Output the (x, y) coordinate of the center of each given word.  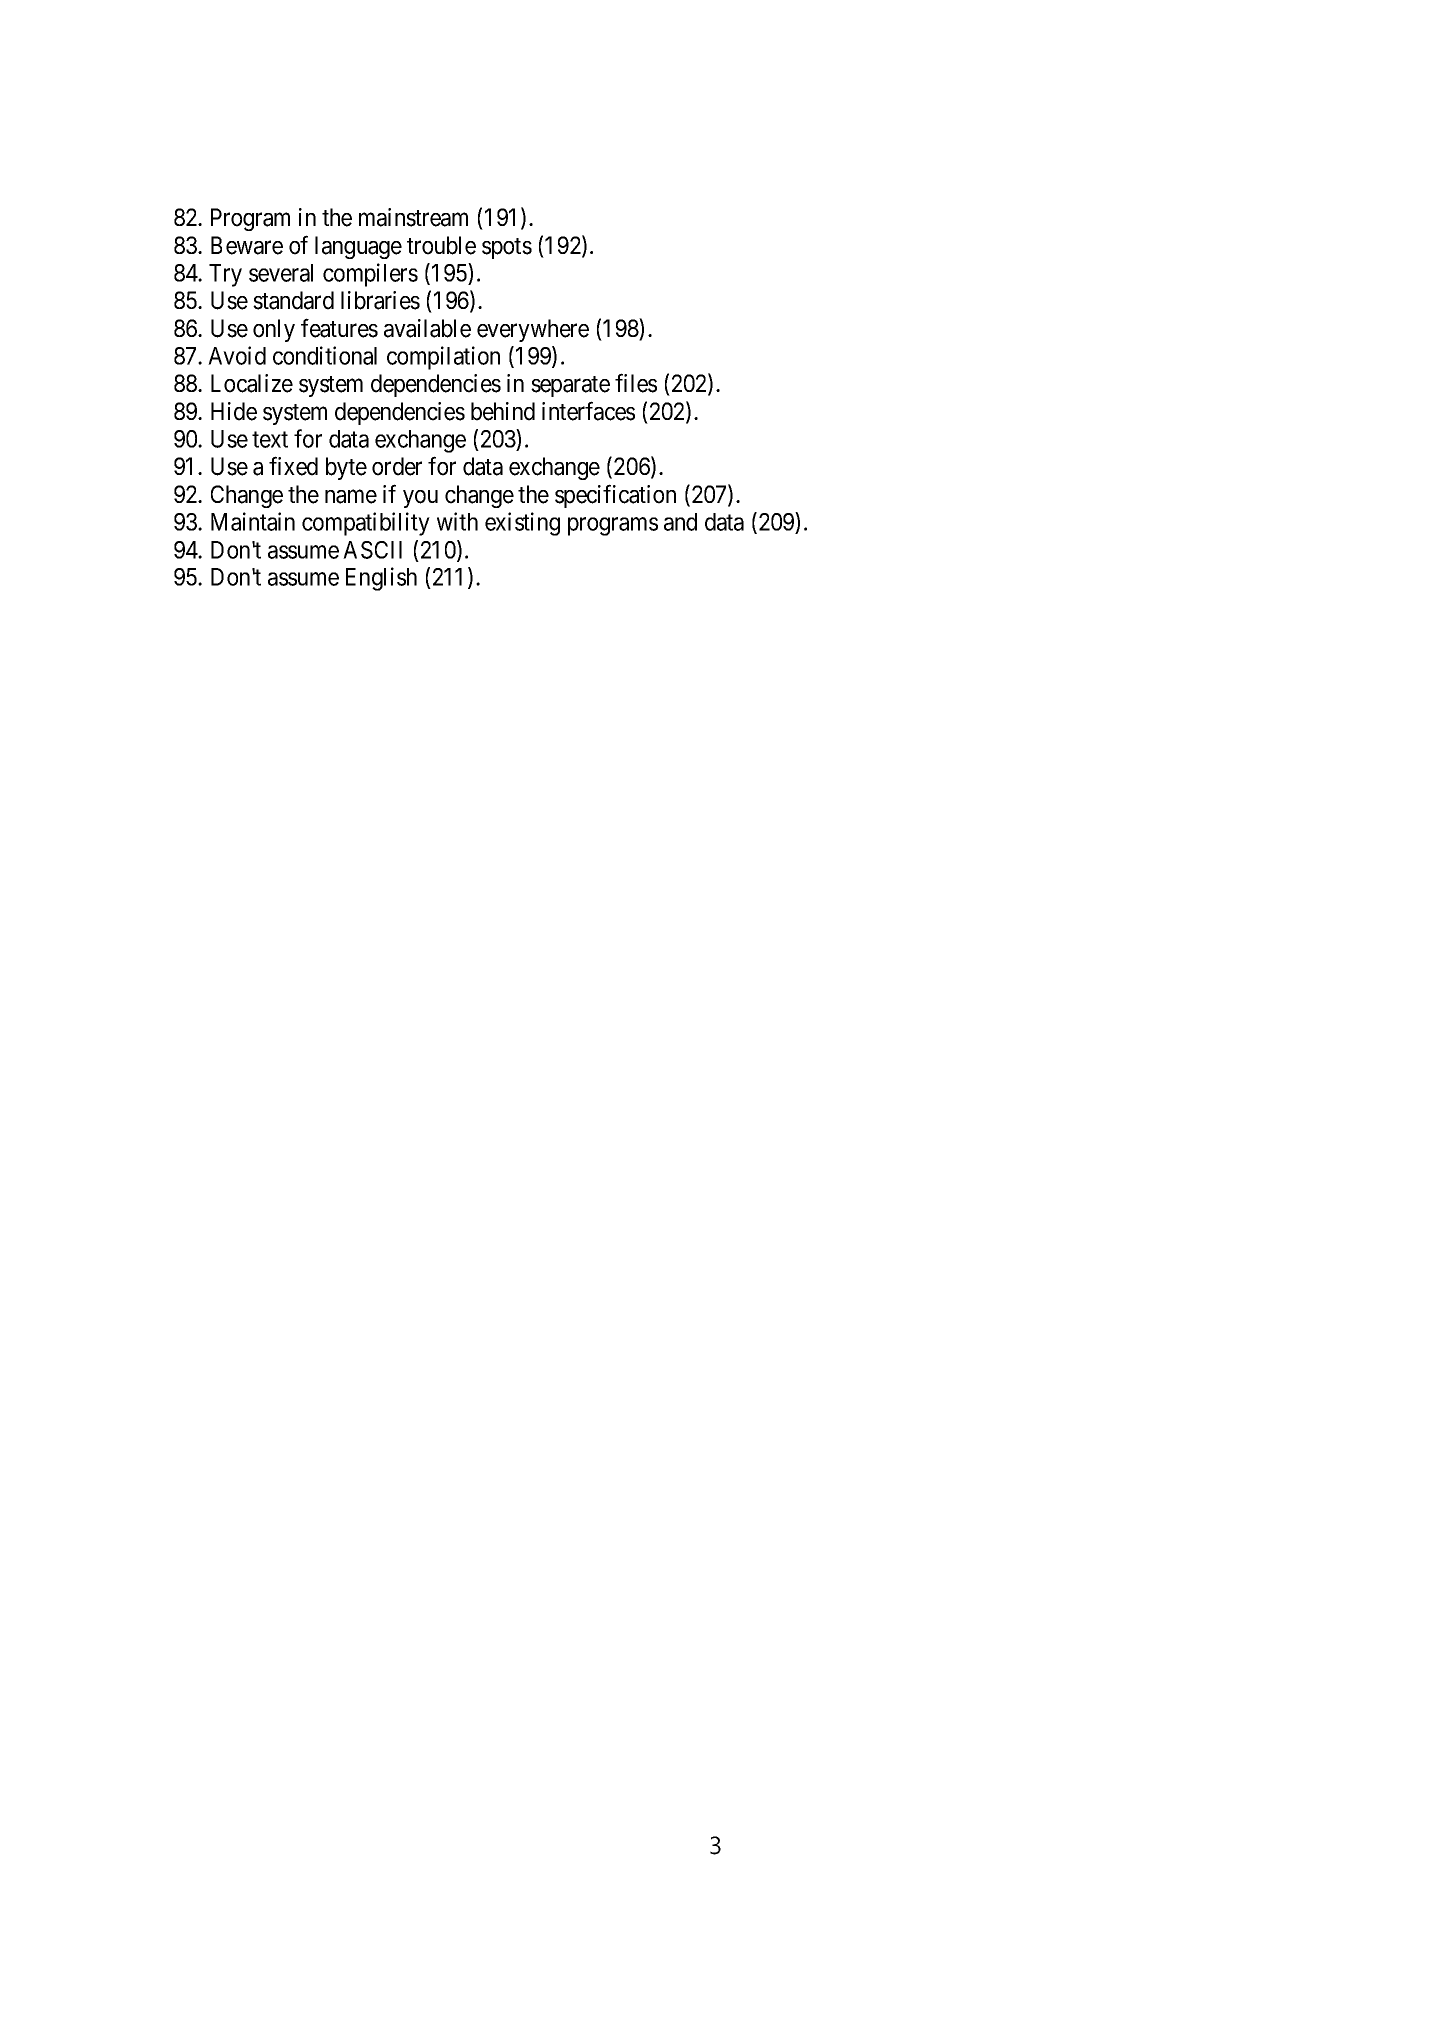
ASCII (372, 550)
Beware (247, 245)
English (381, 579)
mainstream (413, 217)
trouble (441, 245)
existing (522, 524)
